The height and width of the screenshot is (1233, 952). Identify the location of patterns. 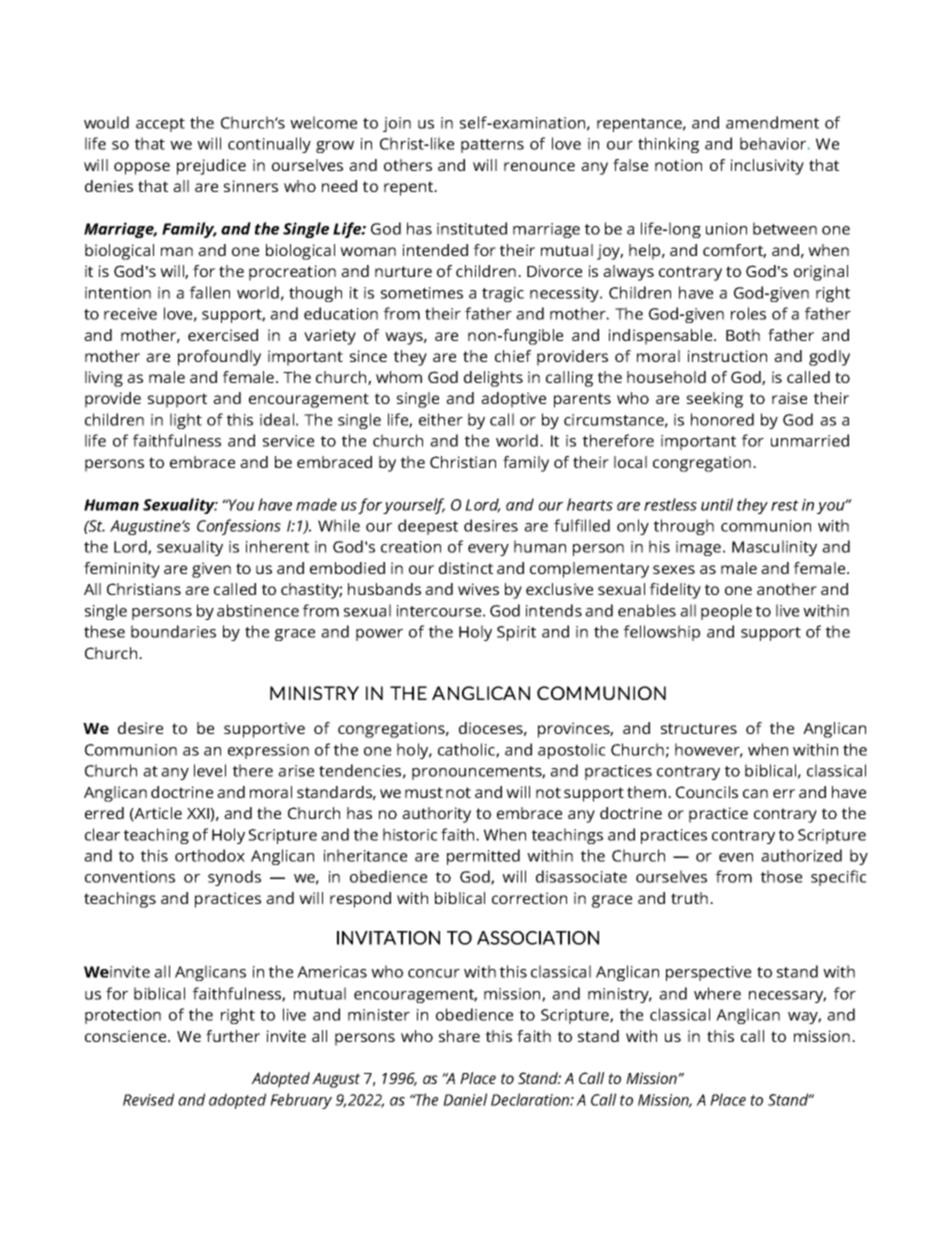
(492, 146).
